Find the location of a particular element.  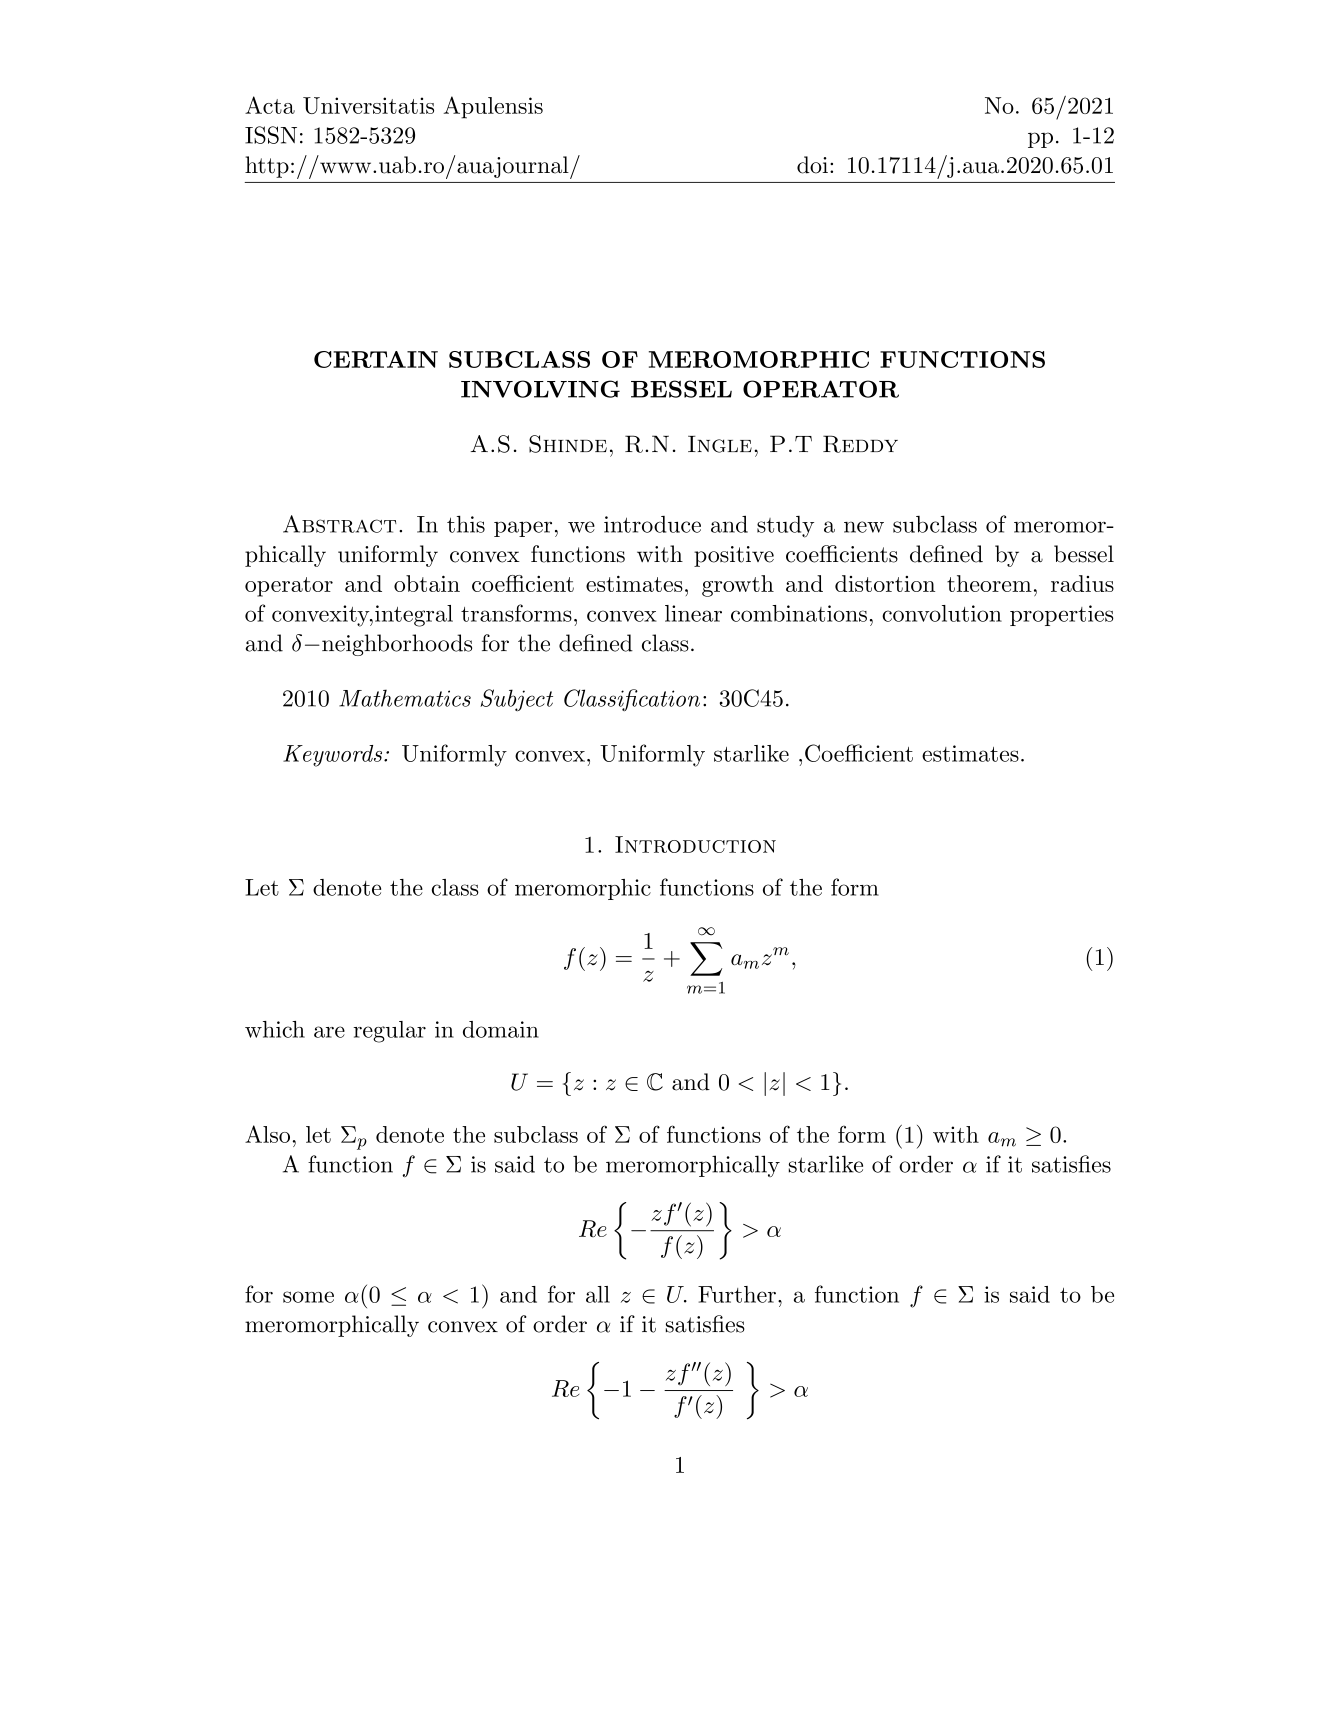

Ingle is located at coordinates (720, 444).
